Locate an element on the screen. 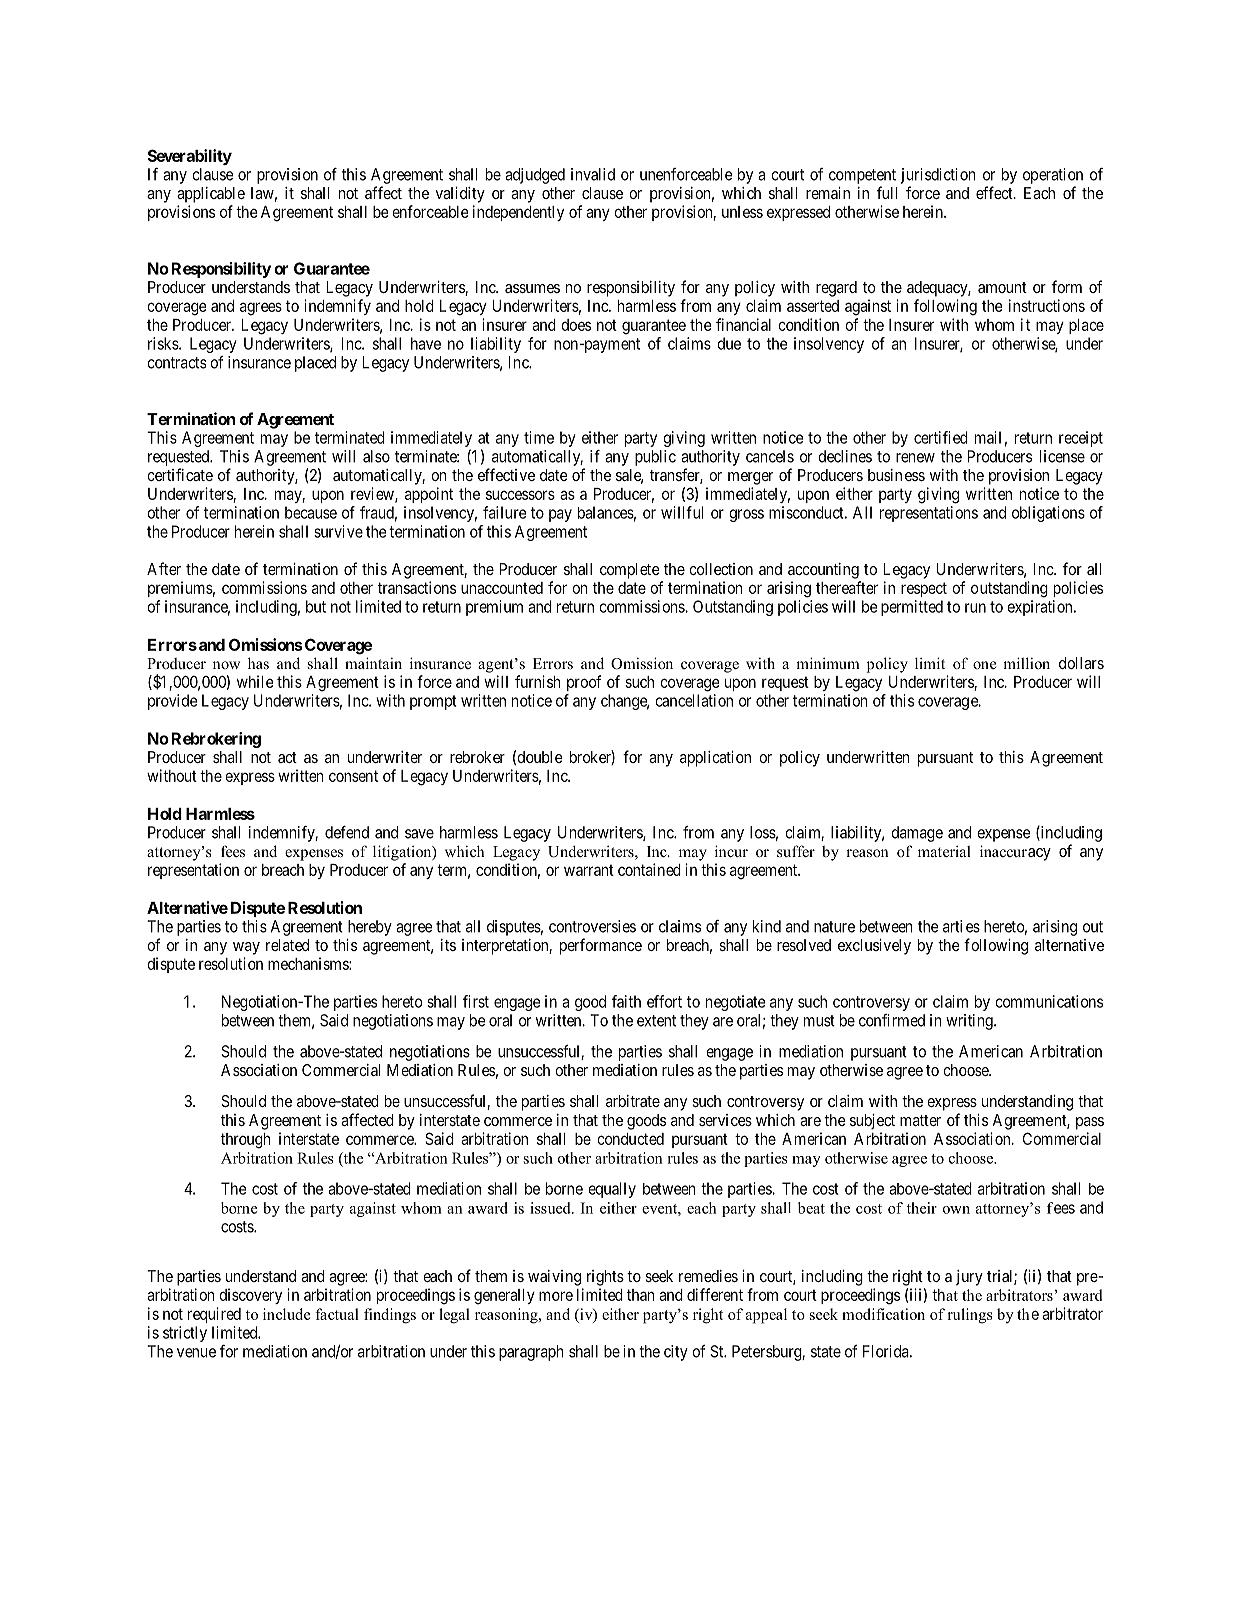  run is located at coordinates (975, 608).
